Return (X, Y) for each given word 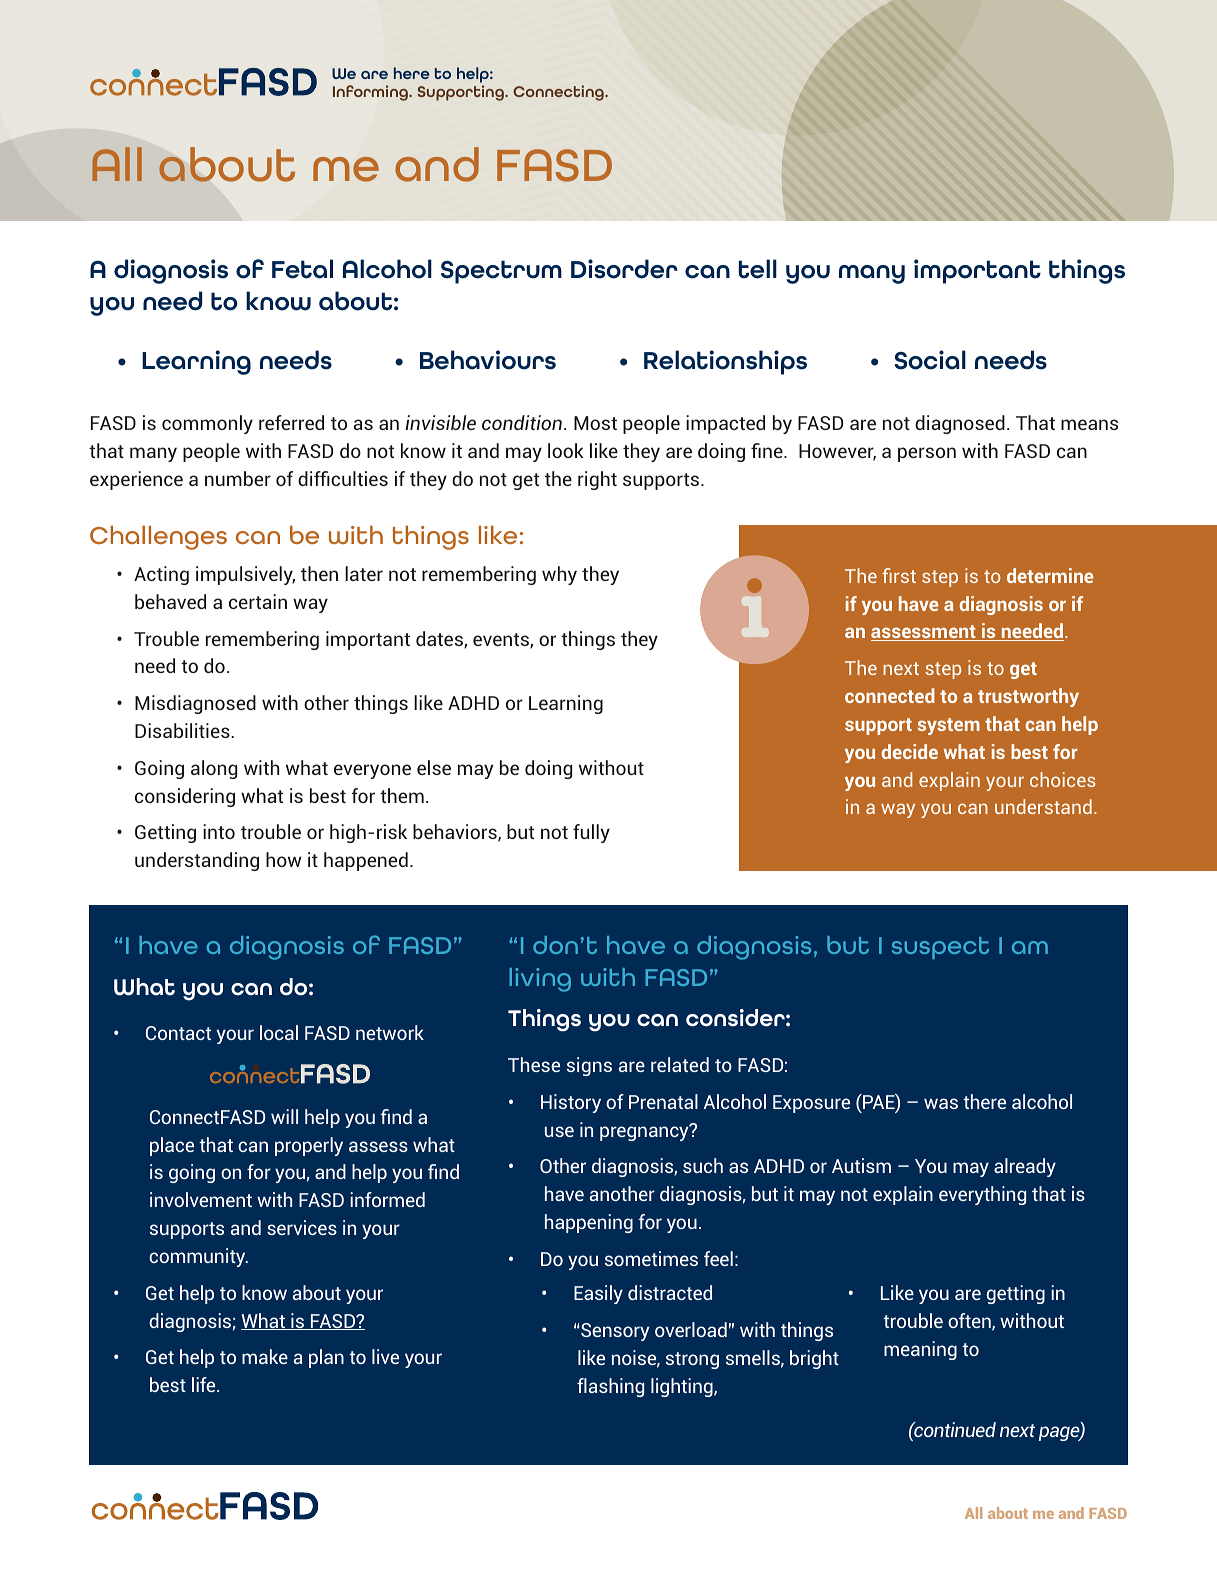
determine (1050, 575)
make (265, 1356)
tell (758, 269)
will (284, 1116)
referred (291, 422)
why (559, 575)
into (219, 831)
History (571, 1103)
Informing (371, 93)
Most (595, 423)
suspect (940, 948)
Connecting (559, 93)
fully (591, 833)
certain (258, 601)
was (941, 1103)
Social (930, 360)
